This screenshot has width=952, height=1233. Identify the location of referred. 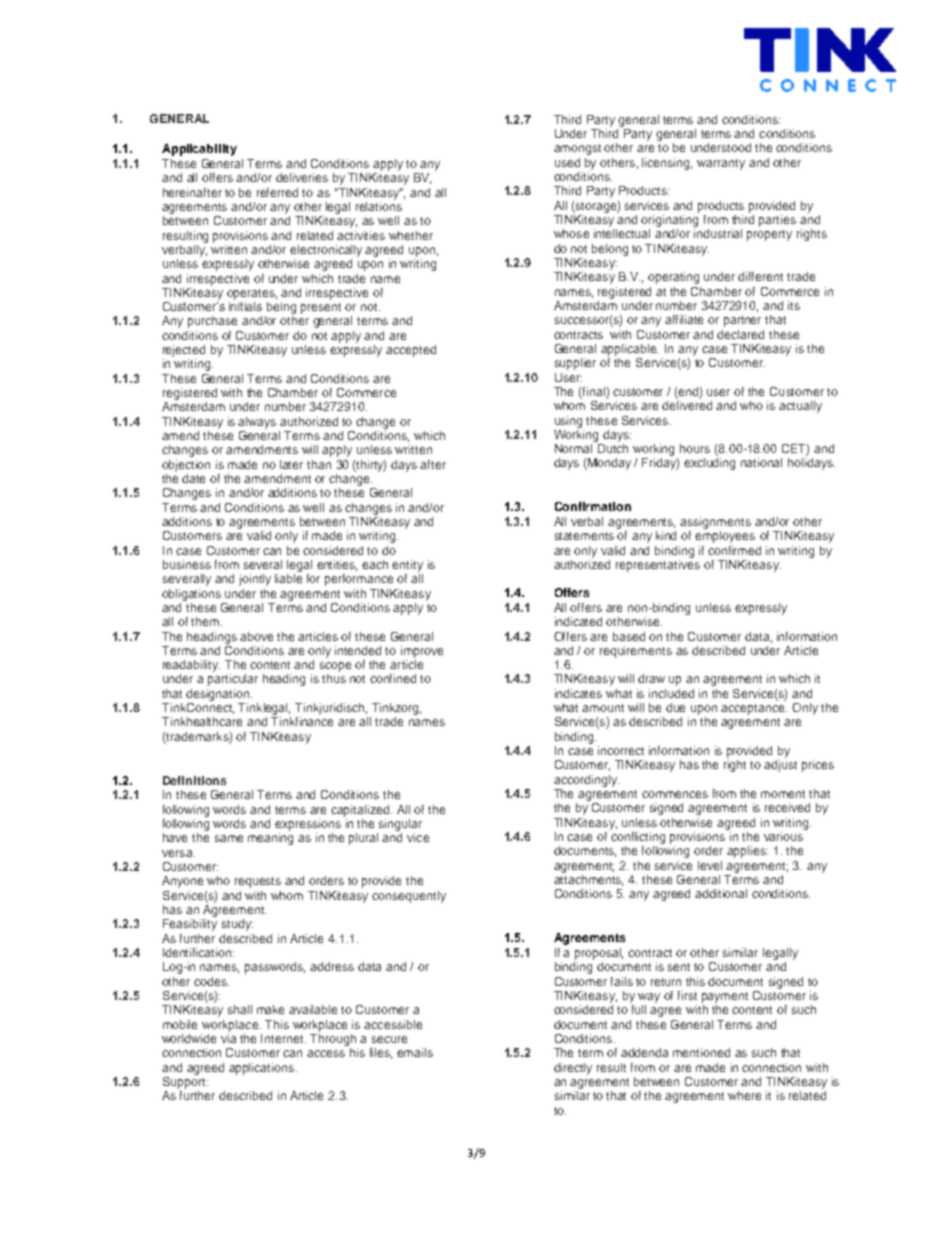
(277, 192).
